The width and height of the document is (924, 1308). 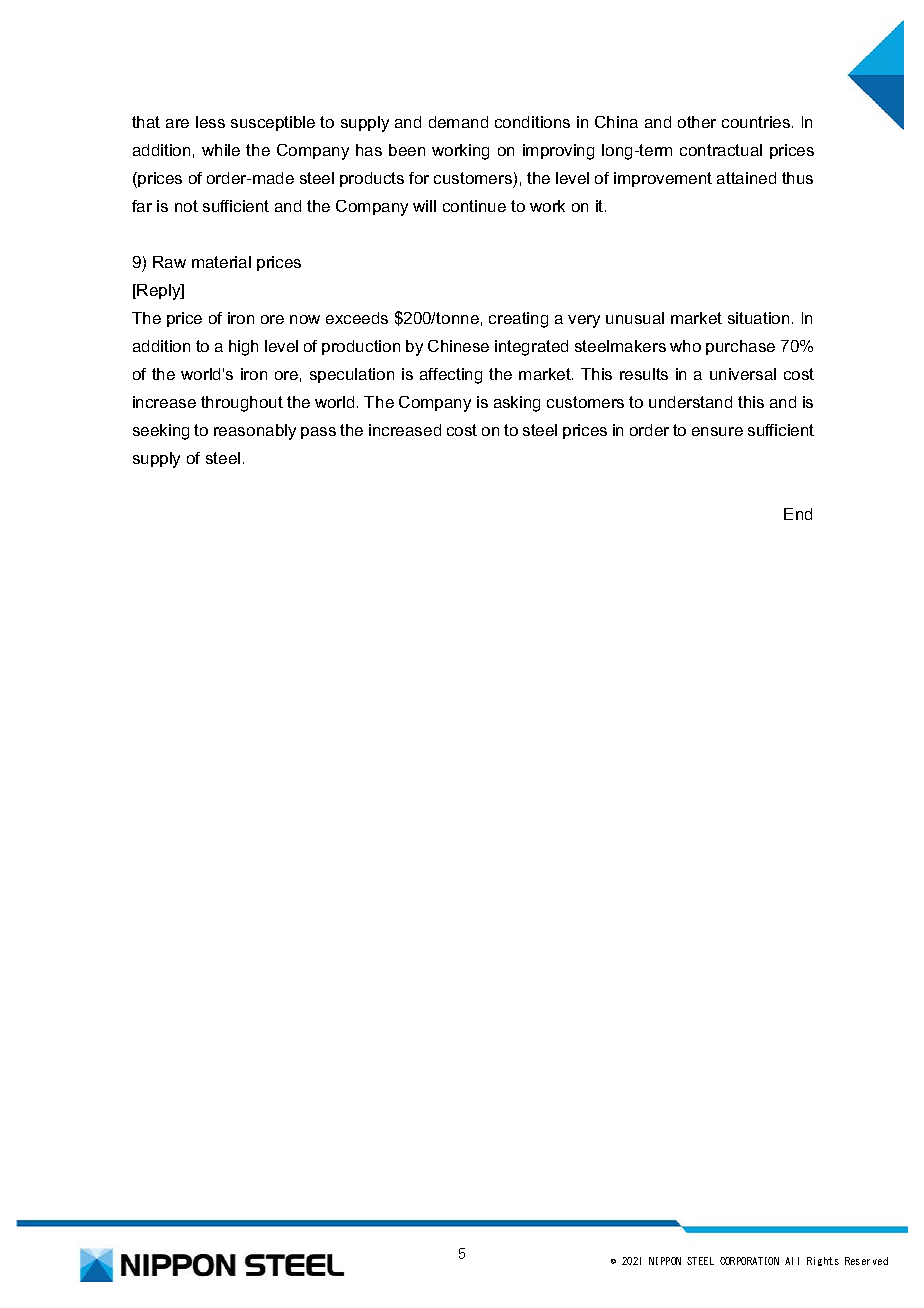 I want to click on NIPPON, so click(x=665, y=1261).
